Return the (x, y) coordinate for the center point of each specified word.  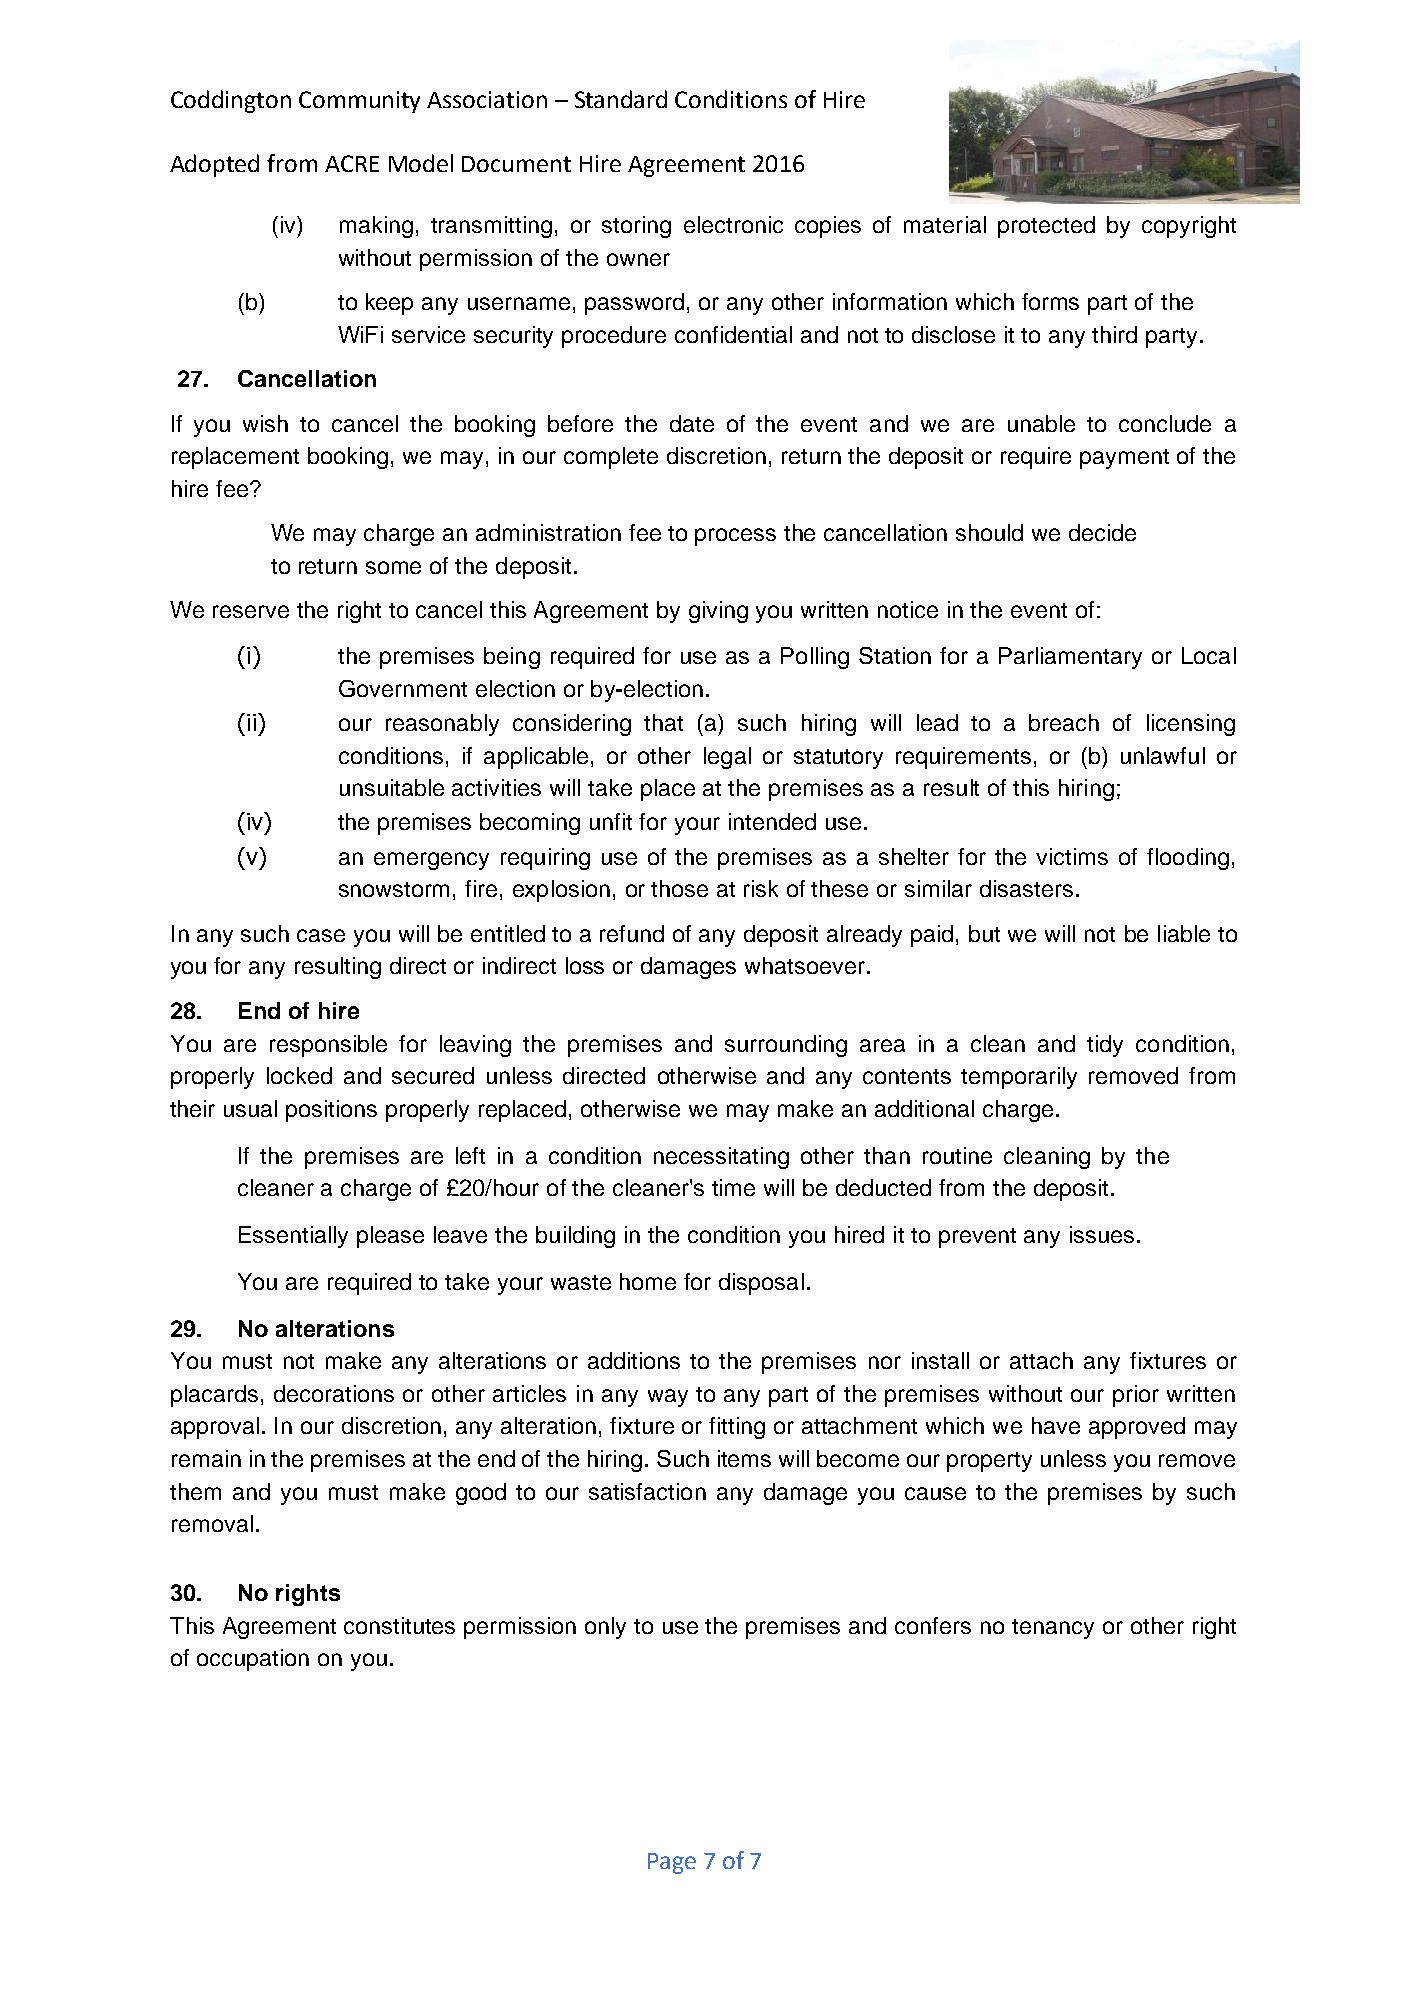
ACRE (352, 163)
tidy (1105, 1046)
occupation (253, 1660)
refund (632, 933)
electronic (733, 224)
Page (672, 1863)
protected (1046, 227)
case (321, 935)
